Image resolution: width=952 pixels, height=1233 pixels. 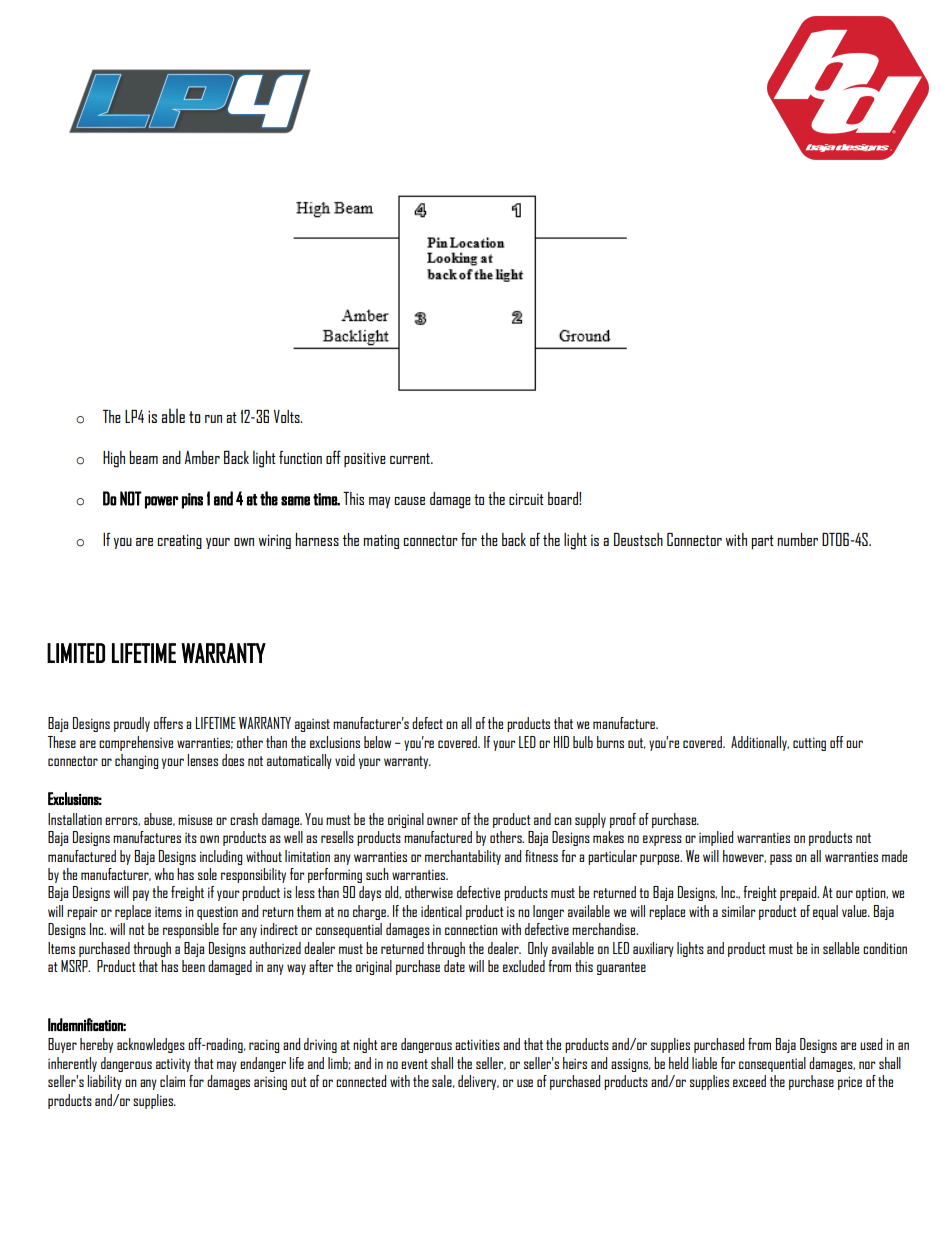 I want to click on activities, so click(x=477, y=1044).
